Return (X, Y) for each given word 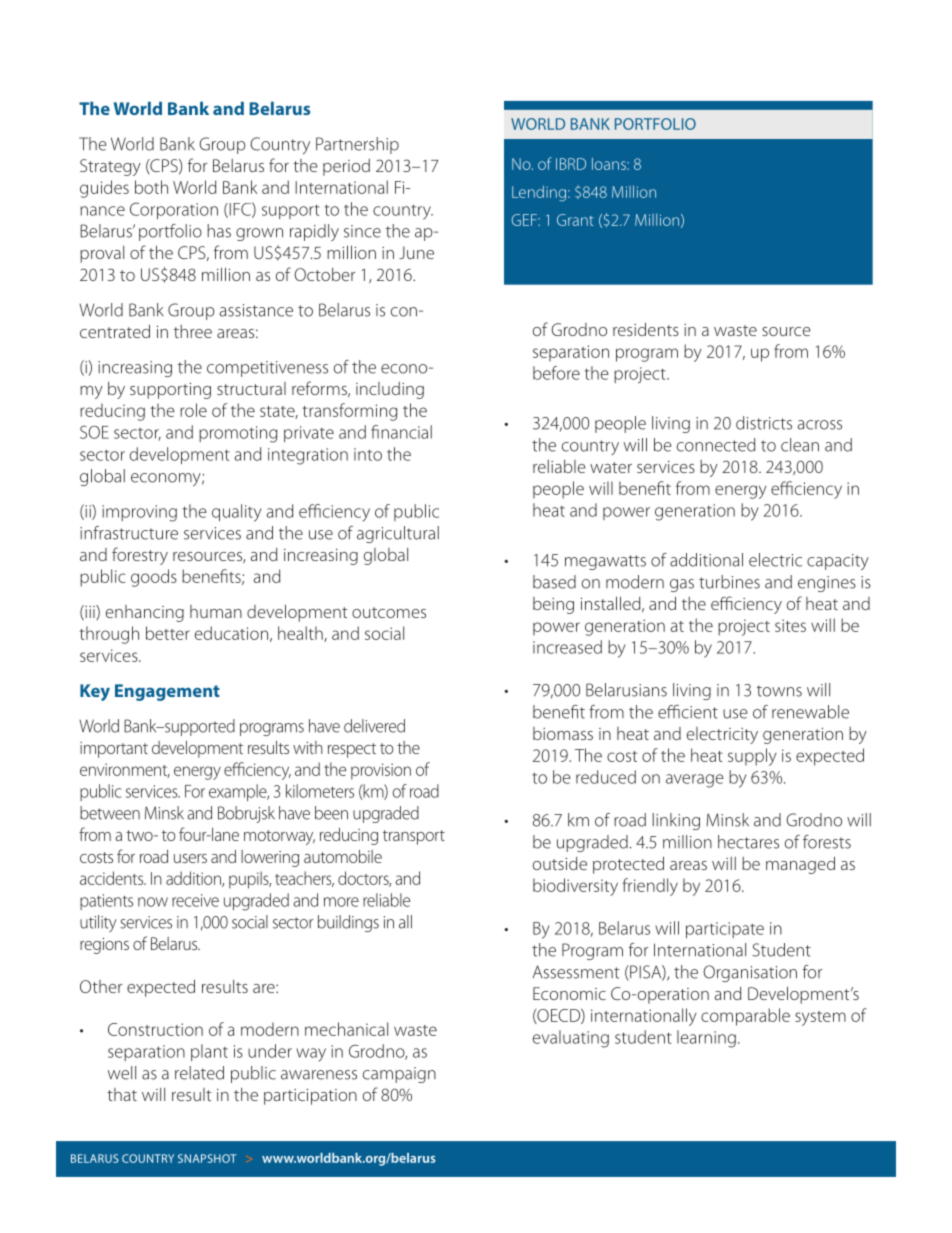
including (390, 390)
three (193, 331)
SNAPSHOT (207, 1158)
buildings (348, 923)
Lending (539, 193)
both (151, 187)
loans (610, 163)
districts (764, 423)
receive (195, 900)
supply (752, 757)
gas (682, 585)
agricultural (398, 534)
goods (154, 578)
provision (381, 771)
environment (125, 770)
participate (725, 930)
